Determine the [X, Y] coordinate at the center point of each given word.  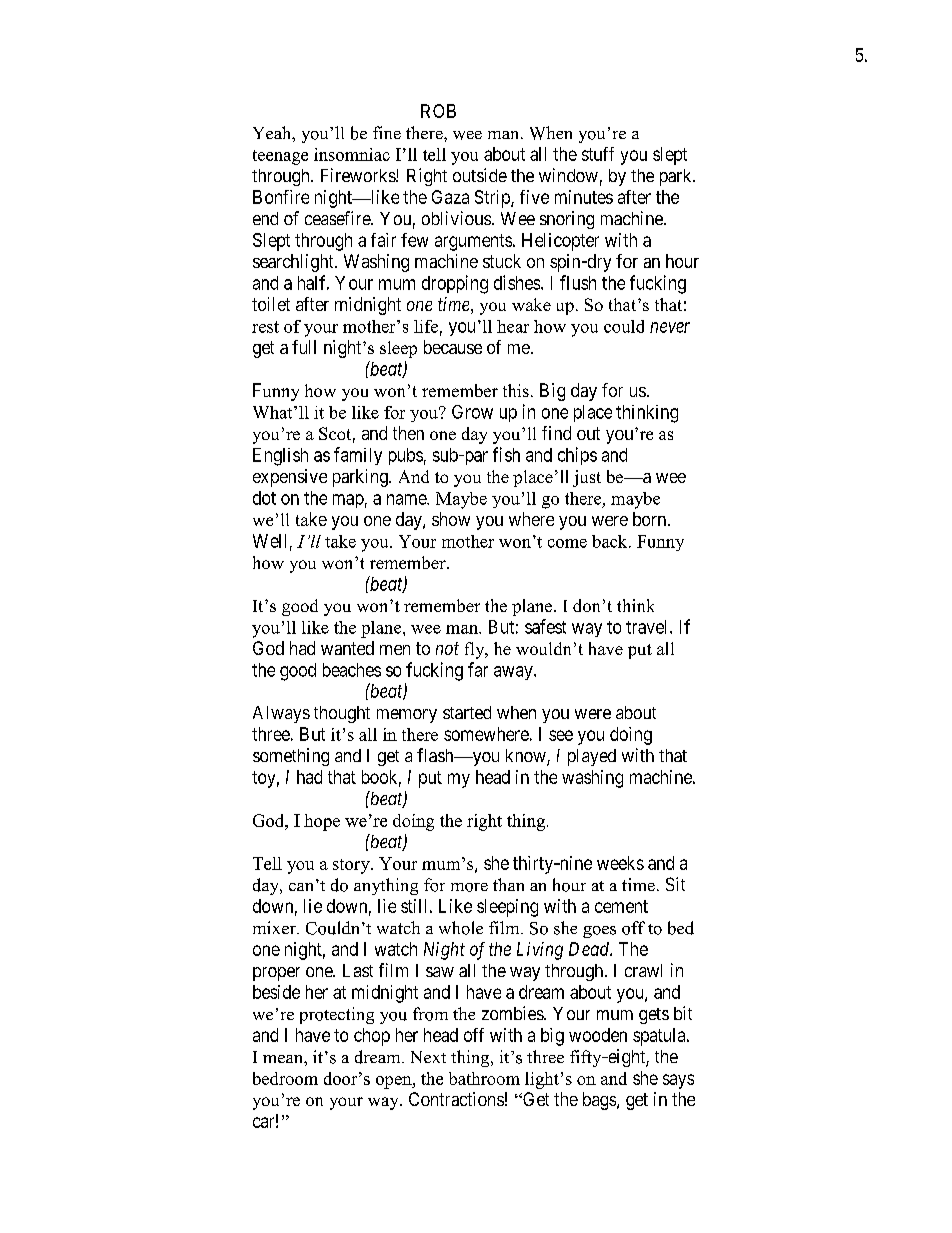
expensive [290, 478]
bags [600, 1101]
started [467, 712]
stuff [598, 154]
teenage [280, 157]
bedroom [285, 1078]
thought [342, 714]
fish [506, 454]
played [592, 757]
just [587, 478]
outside [480, 175]
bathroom [484, 1078]
